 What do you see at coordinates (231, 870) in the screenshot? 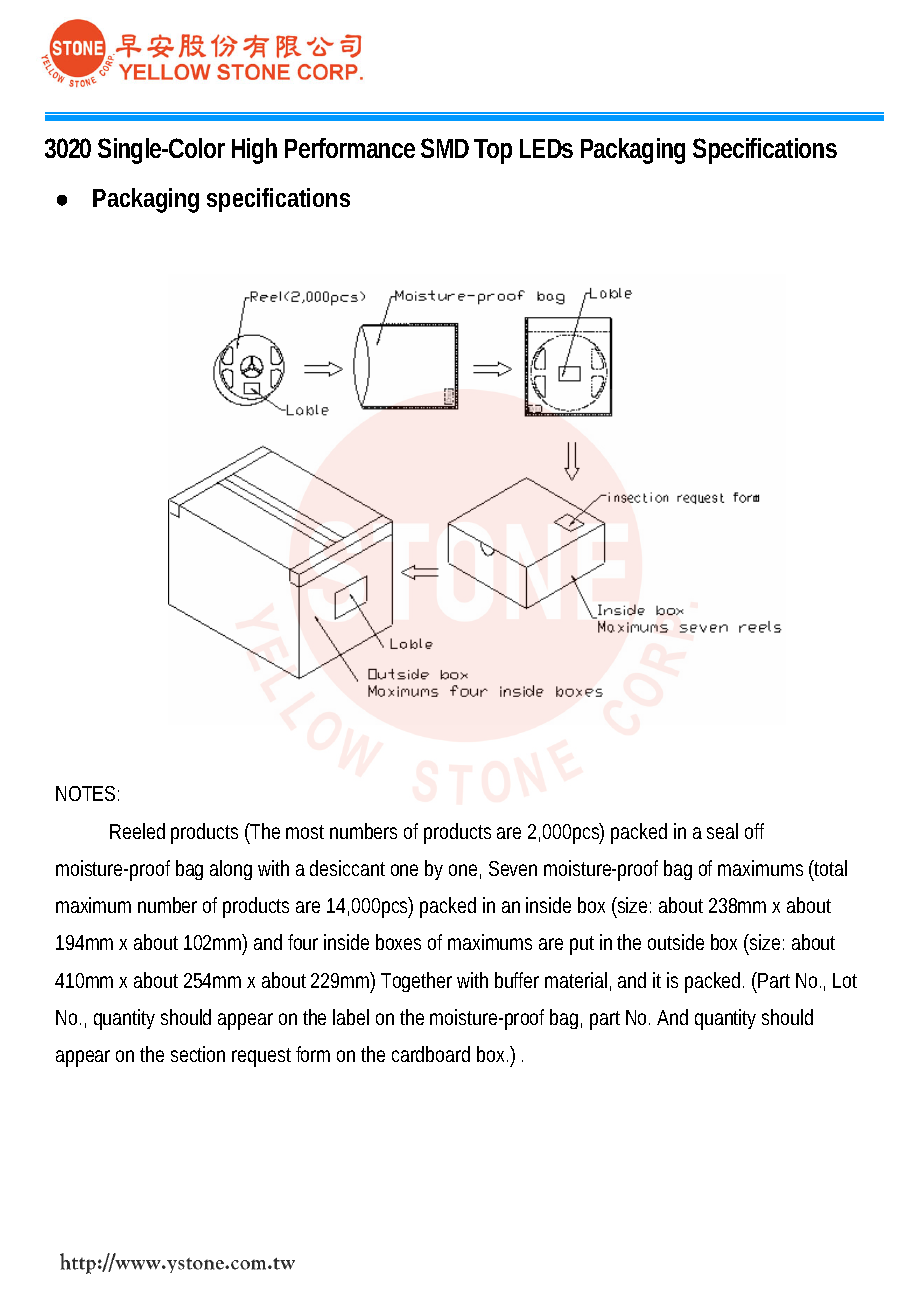
I see `along` at bounding box center [231, 870].
